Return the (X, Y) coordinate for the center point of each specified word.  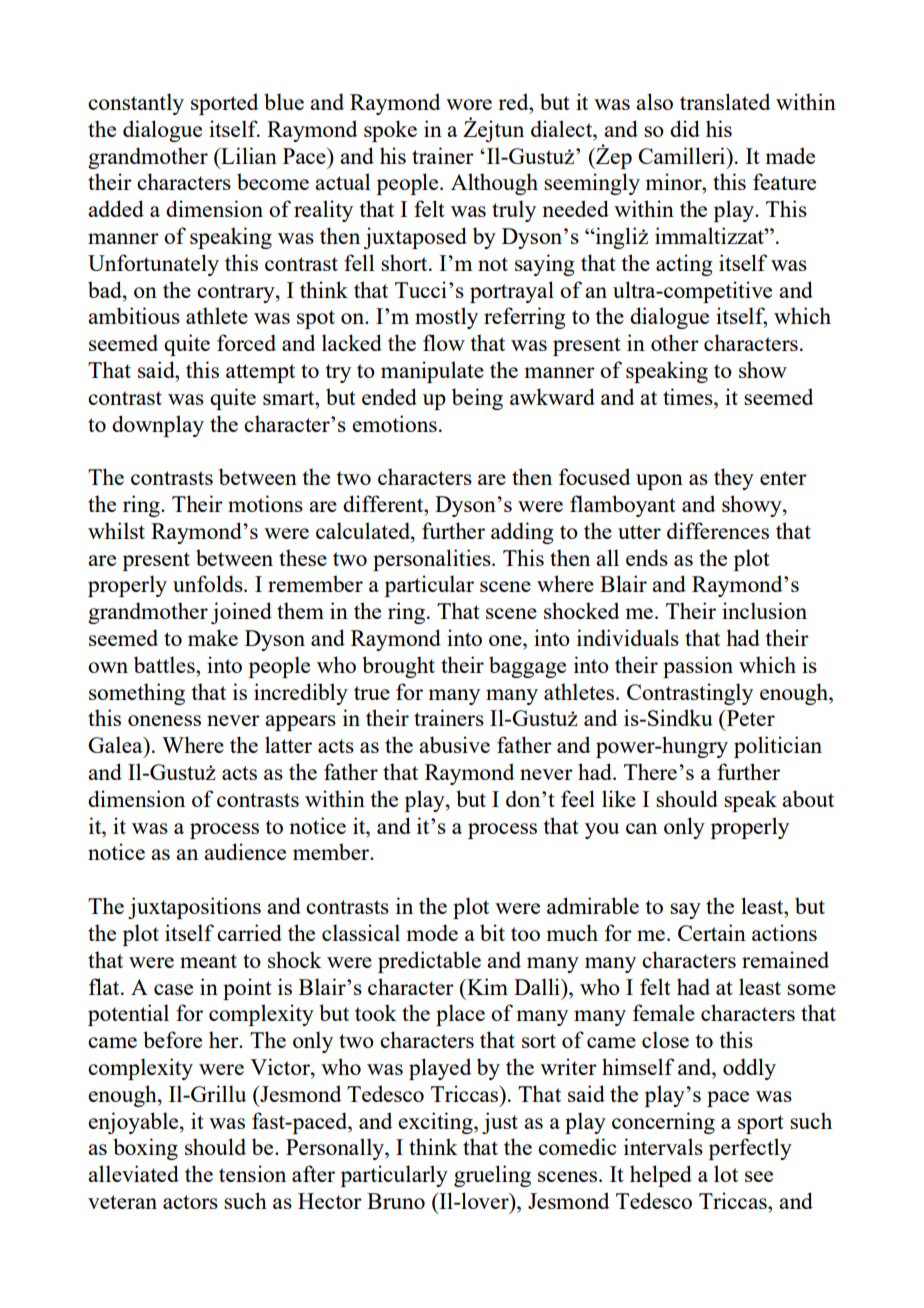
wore (469, 104)
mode (432, 932)
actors (190, 1202)
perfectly (750, 1149)
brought (398, 667)
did (685, 128)
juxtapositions (194, 908)
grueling (492, 1176)
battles (165, 664)
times (689, 396)
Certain (712, 932)
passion (698, 667)
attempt (260, 373)
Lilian (248, 155)
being (477, 399)
